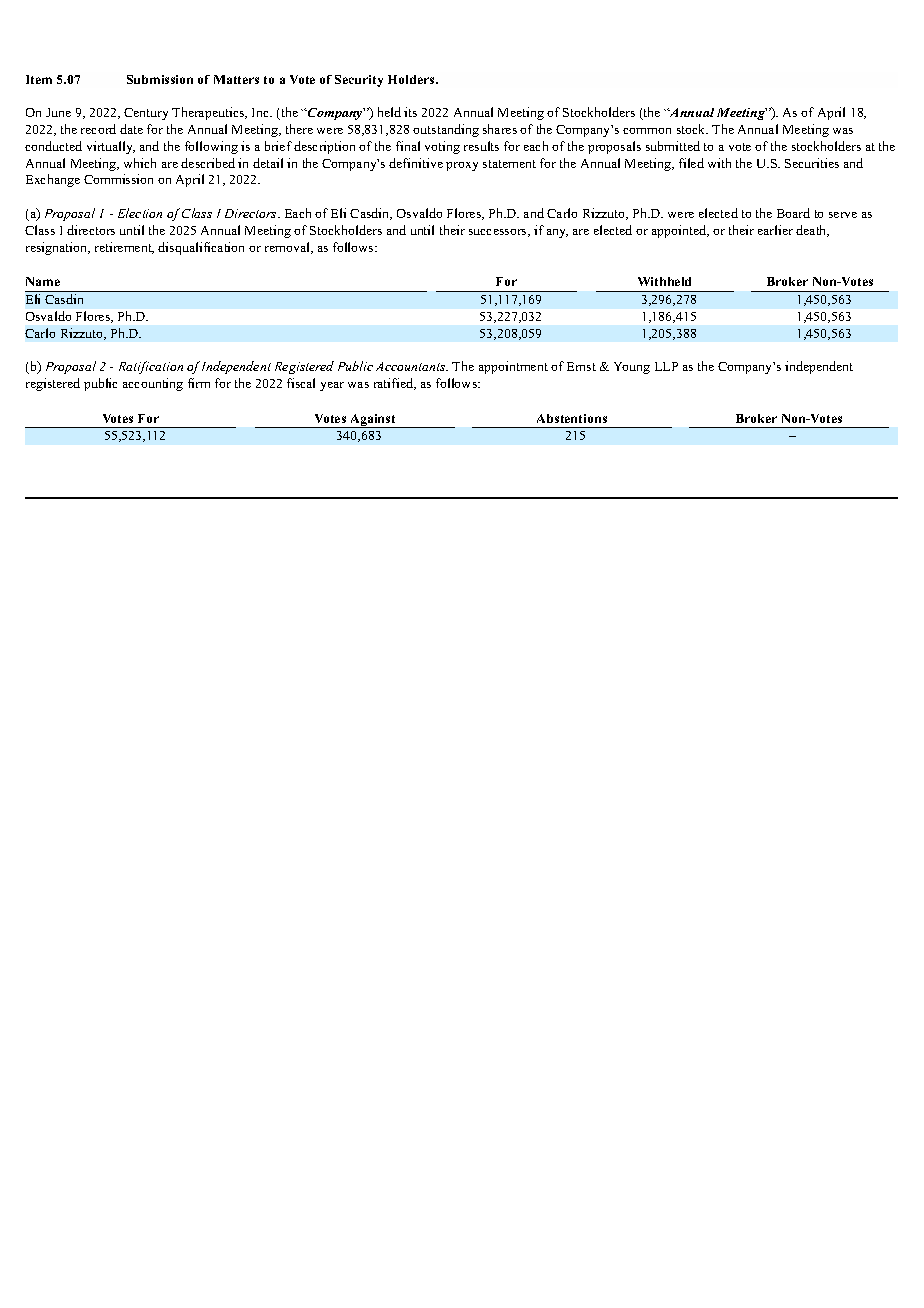  I want to click on Abstentions, so click(572, 418).
